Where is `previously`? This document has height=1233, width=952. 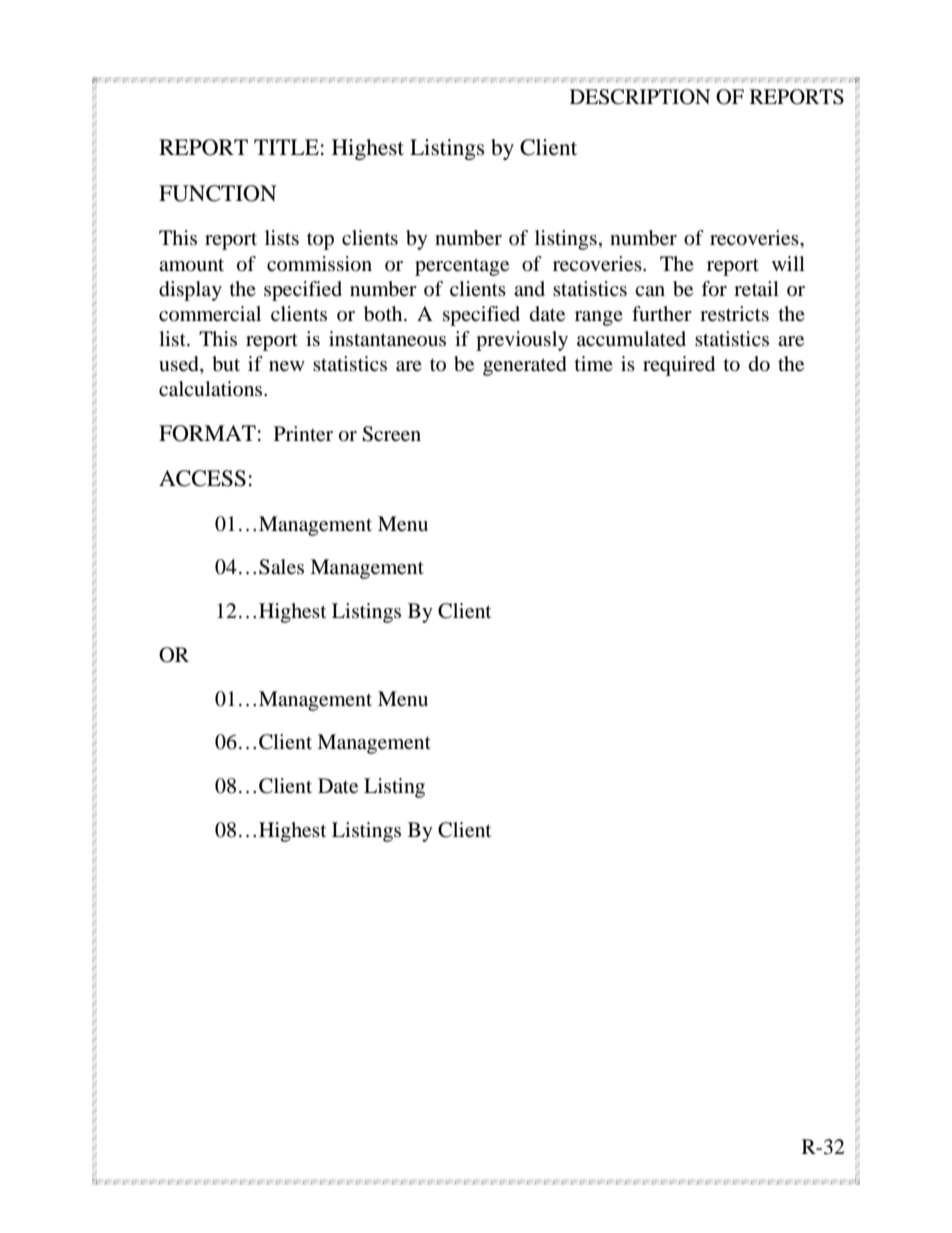 previously is located at coordinates (522, 341).
